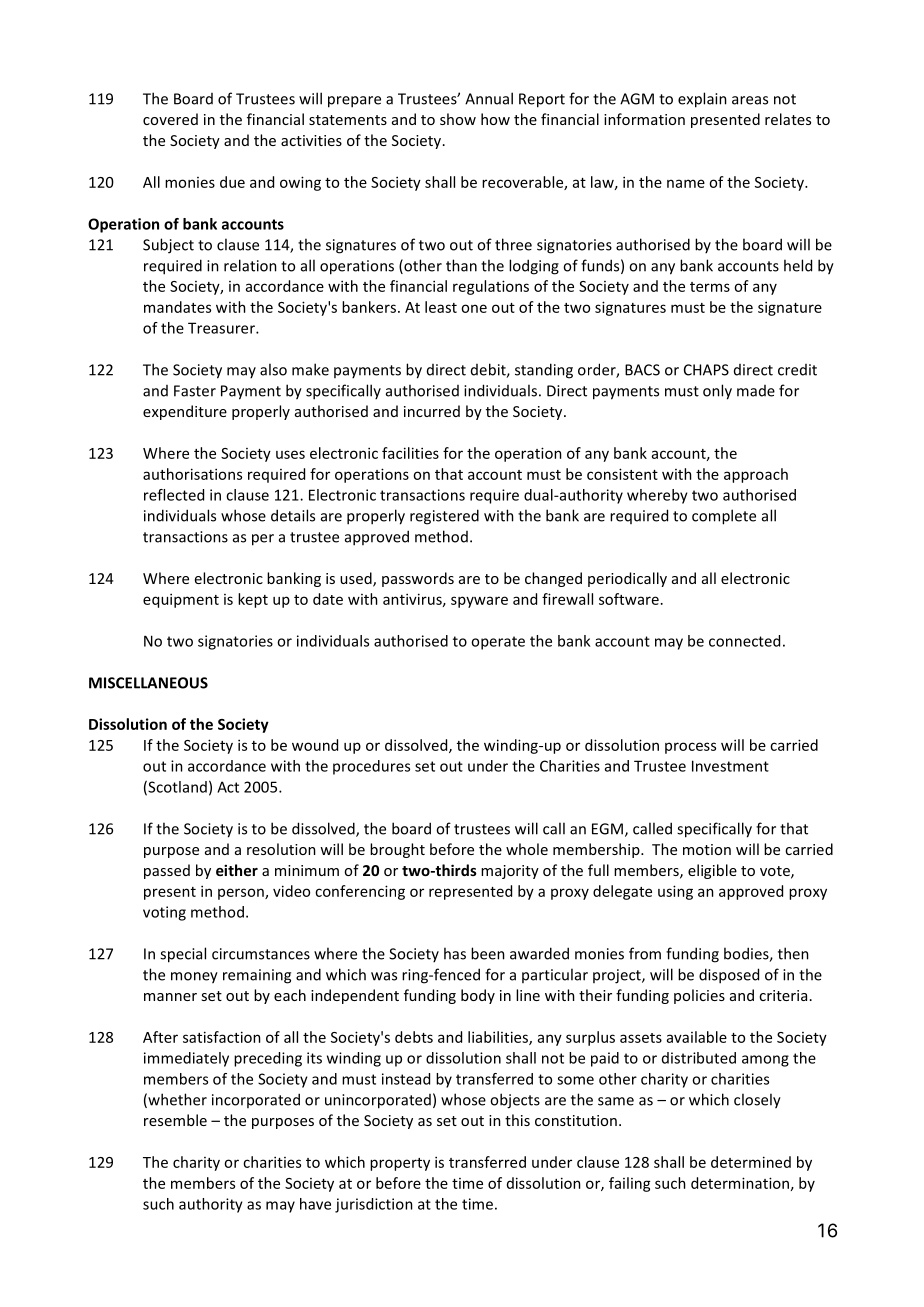  What do you see at coordinates (488, 953) in the document?
I see `been` at bounding box center [488, 953].
